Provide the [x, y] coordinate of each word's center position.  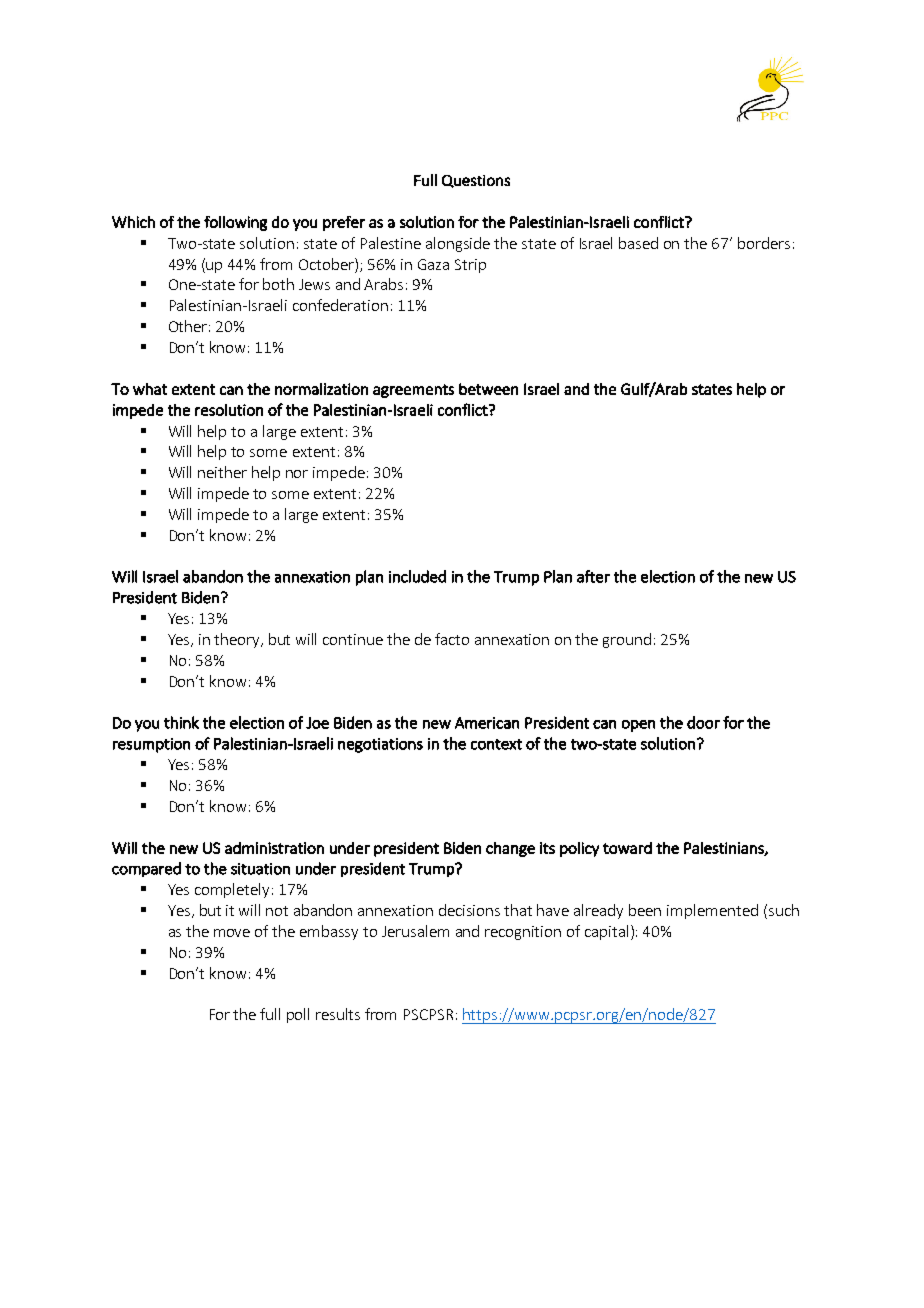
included [417, 576]
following [235, 223]
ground [627, 640]
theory [238, 640]
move [232, 933]
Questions [476, 181]
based [638, 243]
